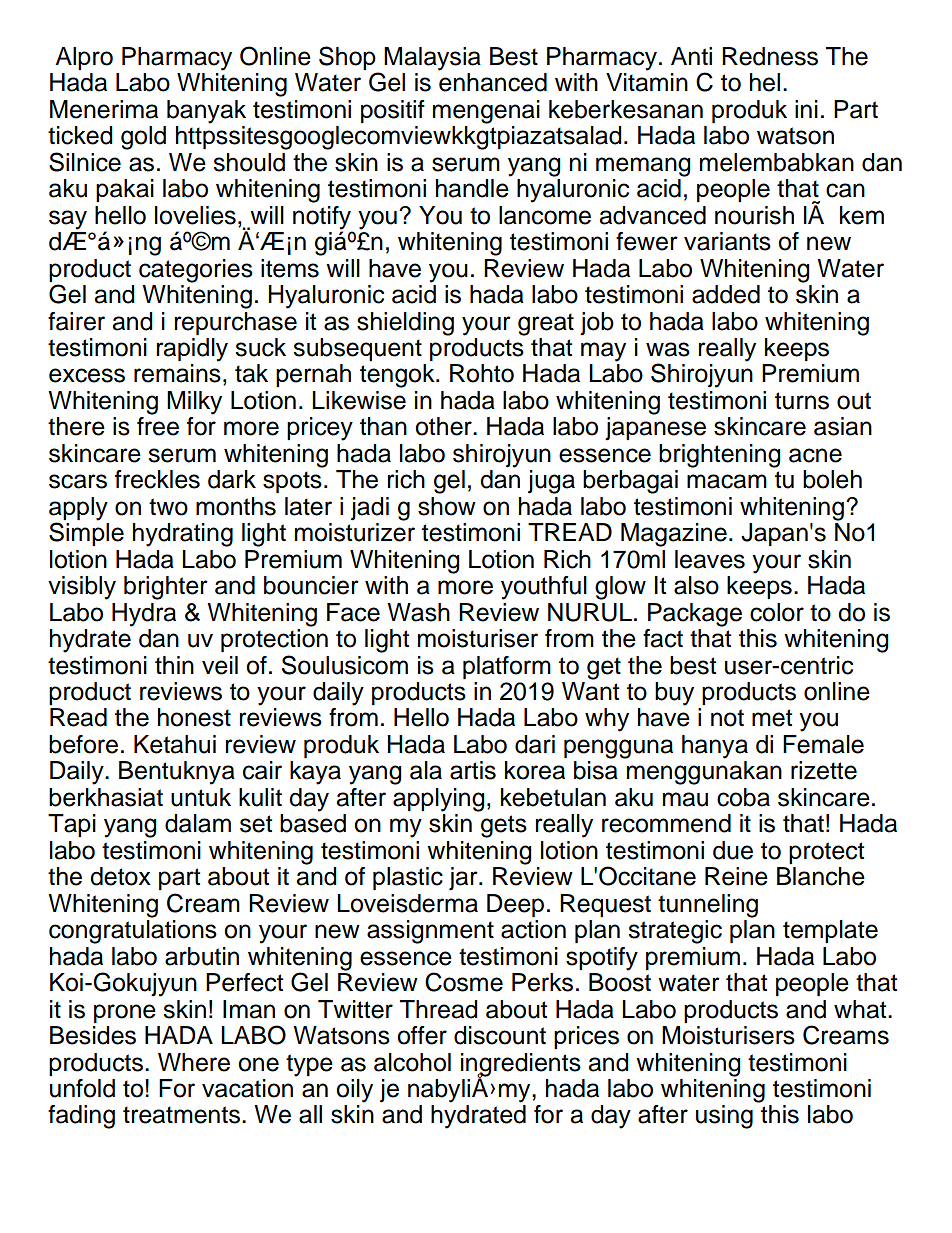  I want to click on free, so click(158, 426).
